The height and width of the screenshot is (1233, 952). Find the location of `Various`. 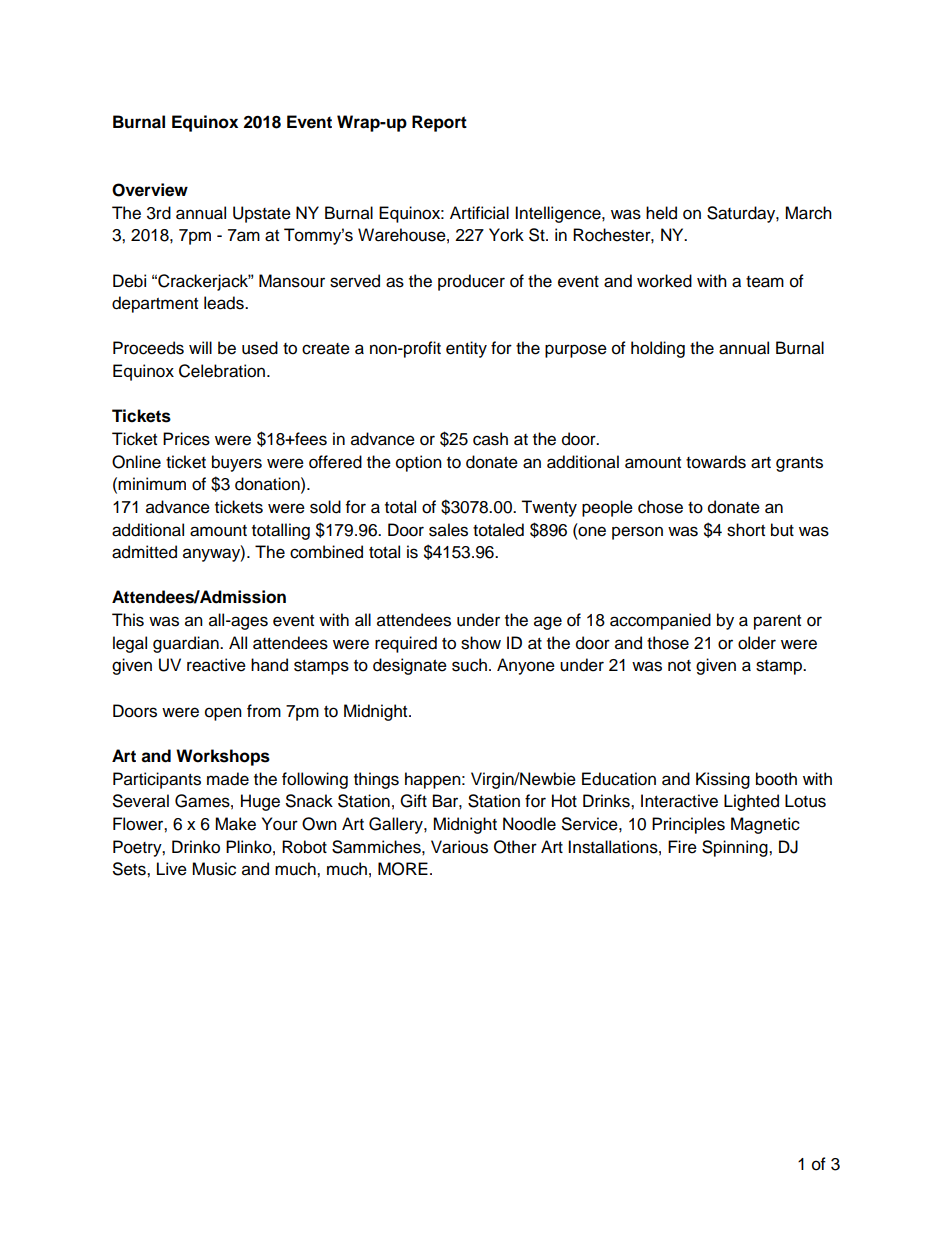

Various is located at coordinates (459, 847).
